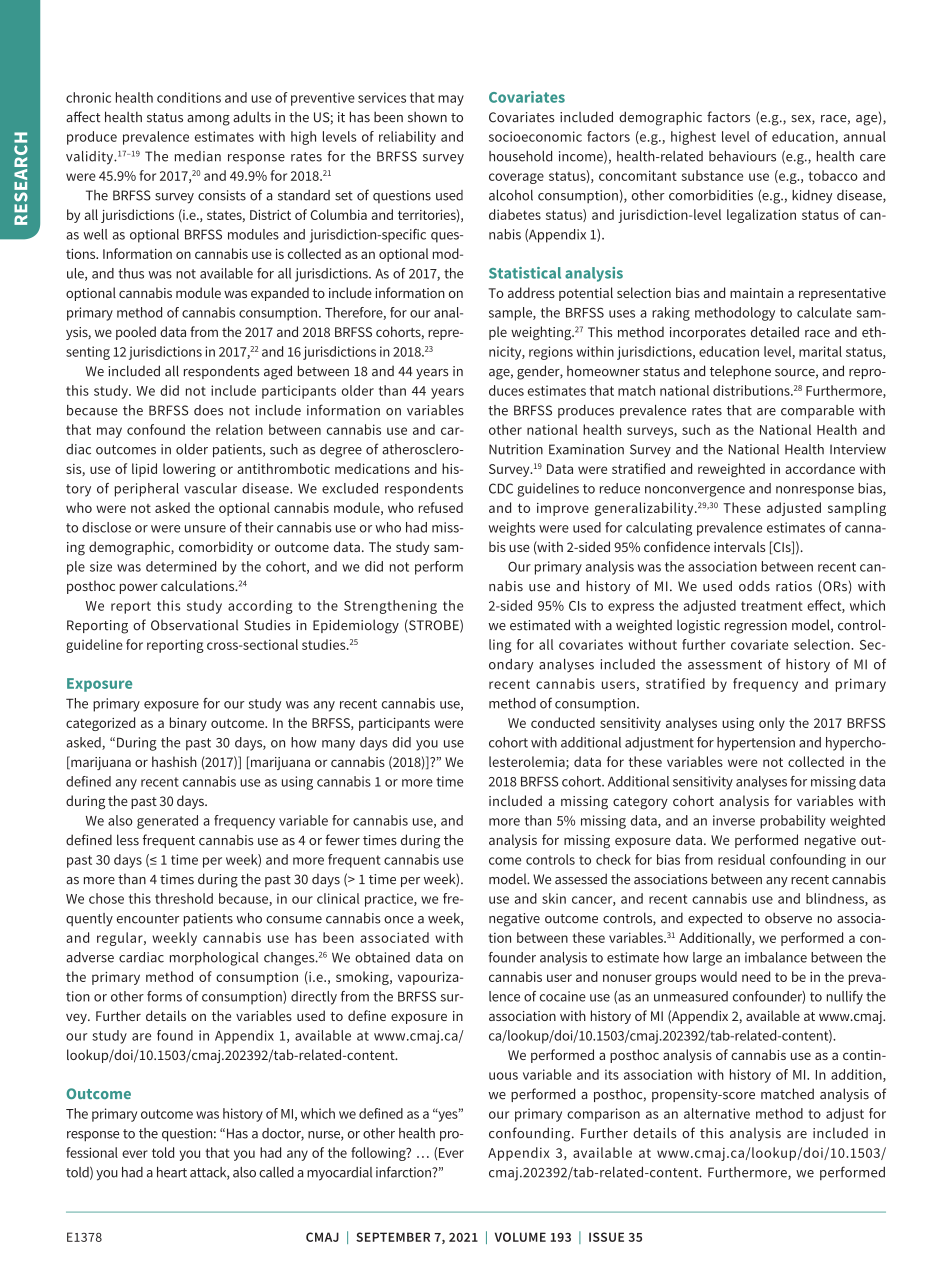 This screenshot has height=1275, width=952. I want to click on among, so click(208, 120).
